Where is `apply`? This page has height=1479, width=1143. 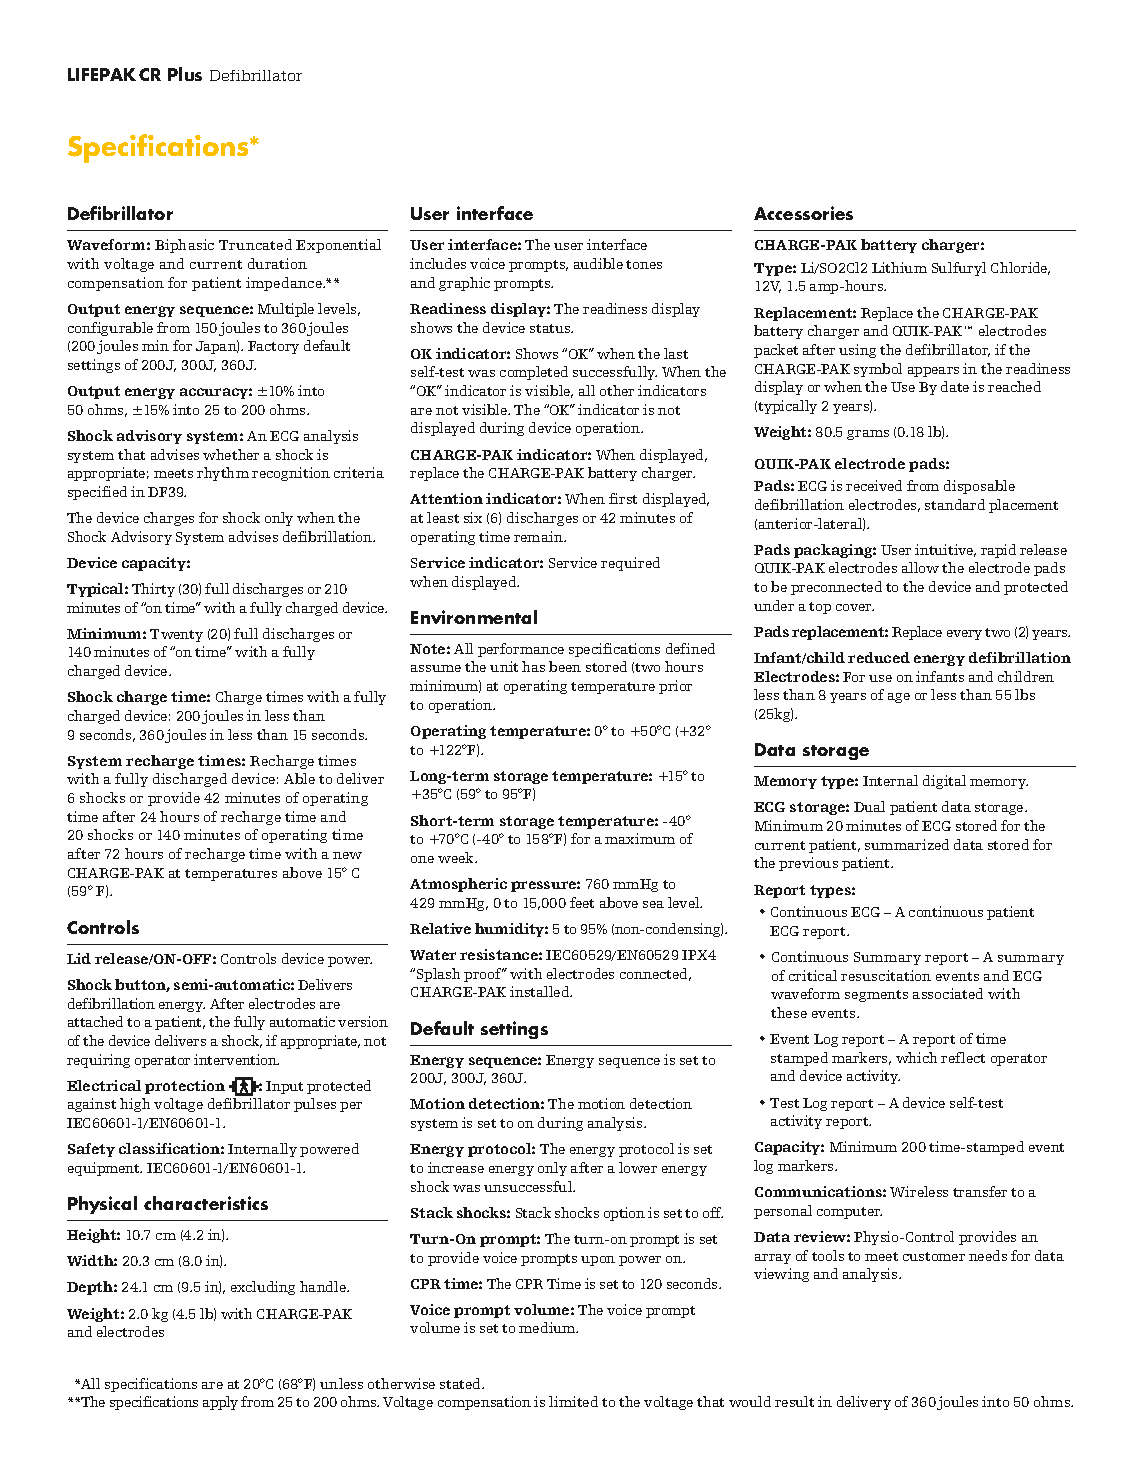 apply is located at coordinates (220, 1403).
